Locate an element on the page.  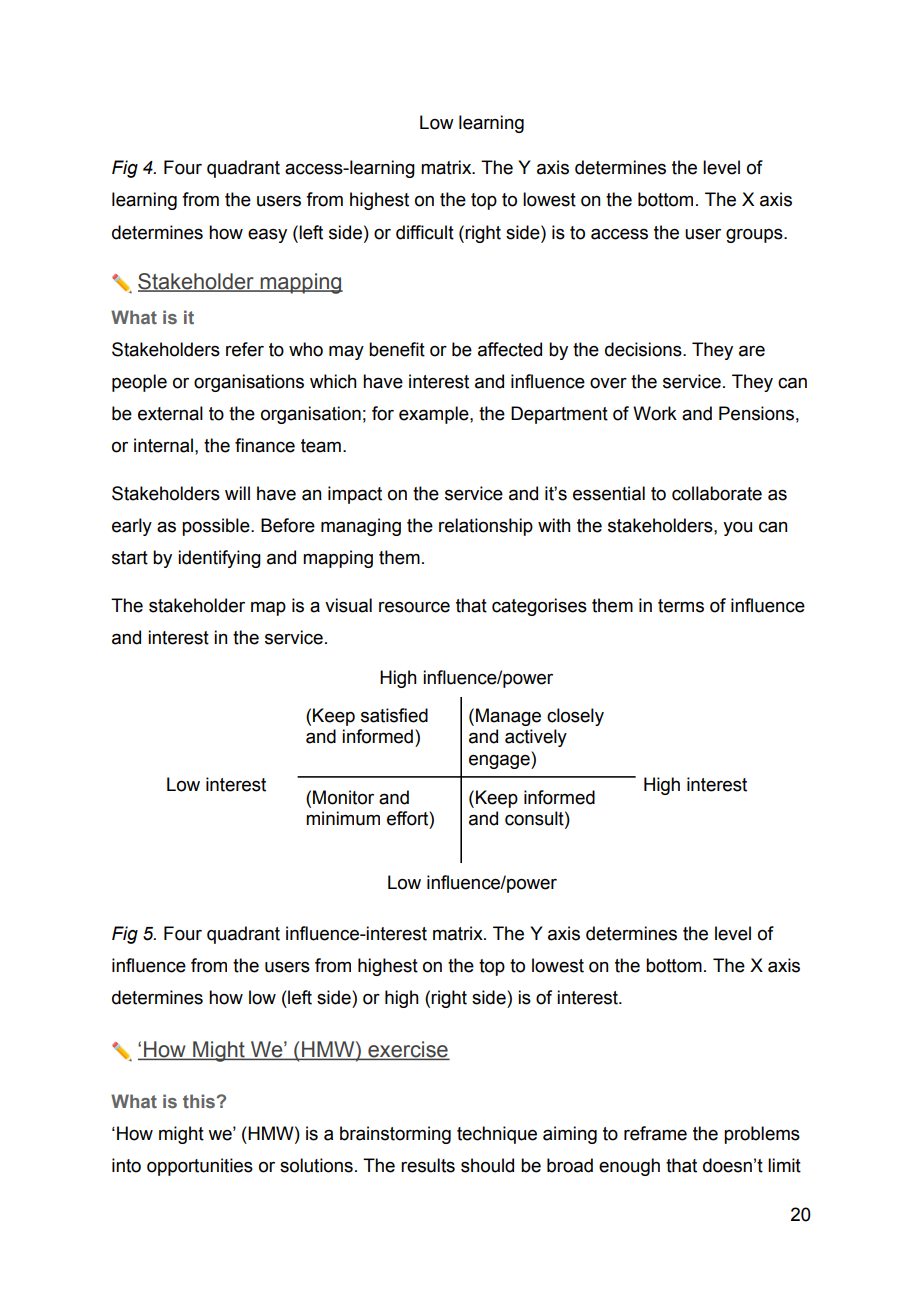
easy is located at coordinates (267, 235).
